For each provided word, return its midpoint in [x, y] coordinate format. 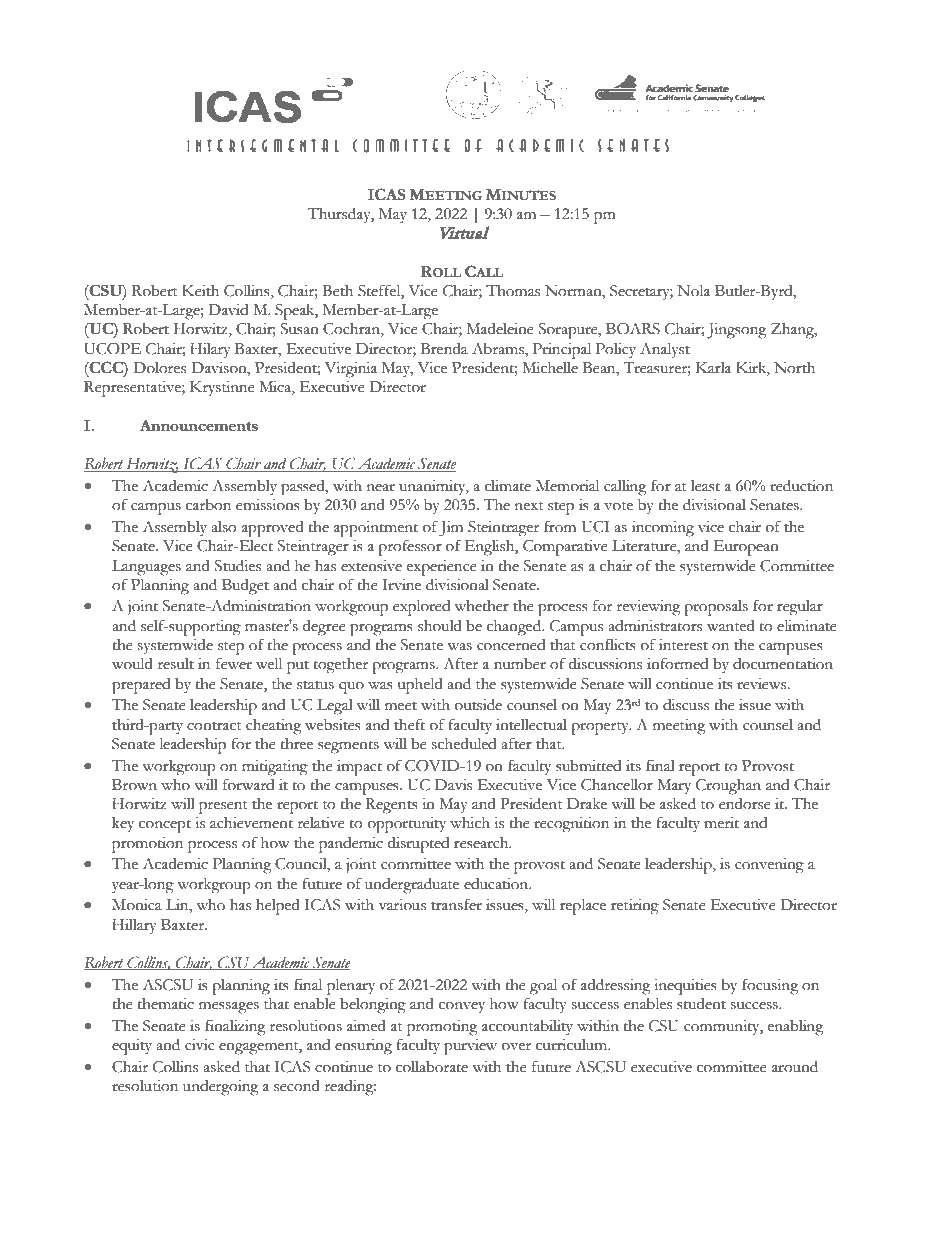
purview [470, 1047]
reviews [762, 684]
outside [478, 704]
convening [769, 866]
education [497, 884]
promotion [147, 845]
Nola [693, 290]
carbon [208, 505]
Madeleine [500, 329]
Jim [451, 529]
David [228, 310]
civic [199, 1045]
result [176, 664]
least [705, 486]
